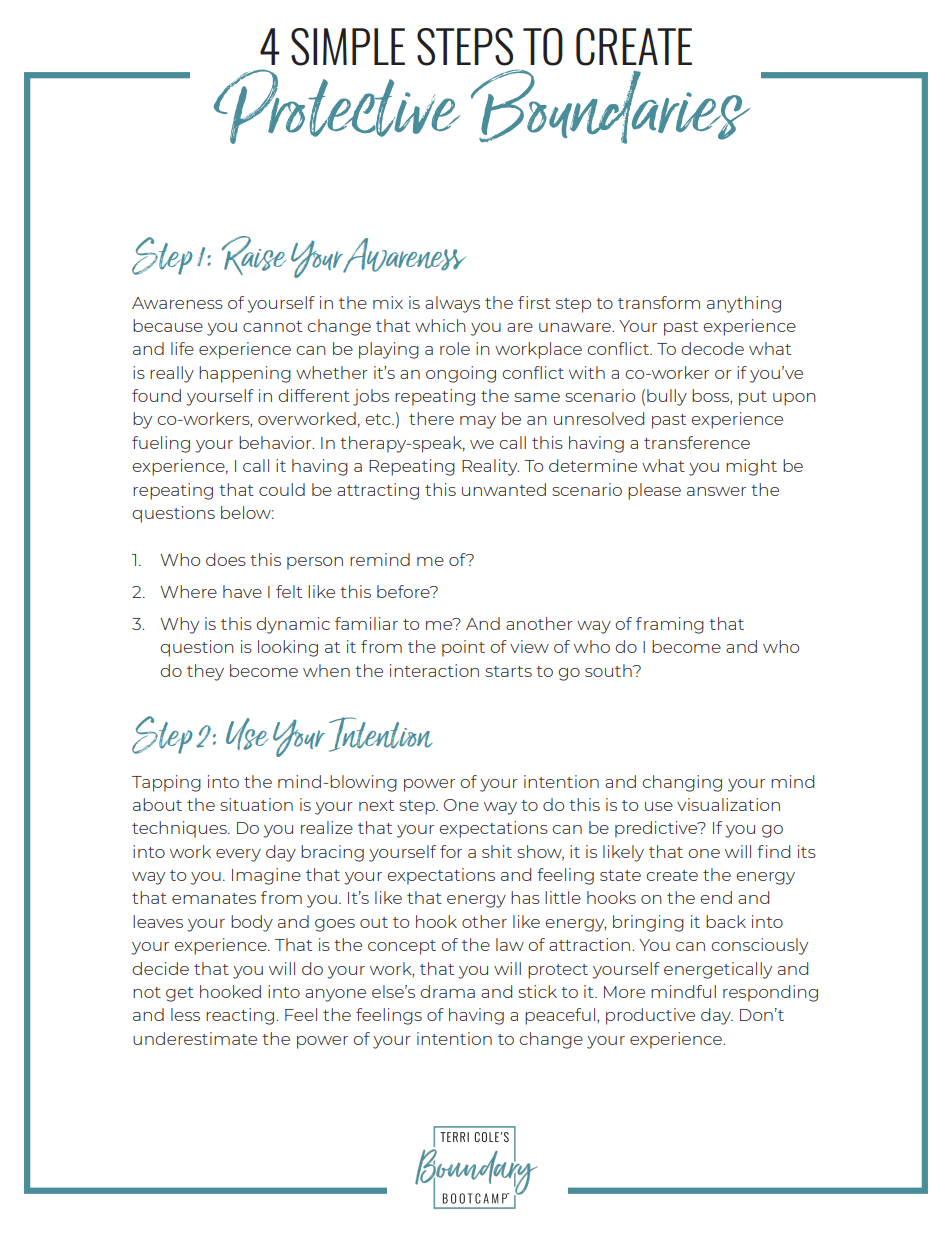 This screenshot has height=1233, width=952. What do you see at coordinates (240, 1016) in the screenshot?
I see `reacting` at bounding box center [240, 1016].
